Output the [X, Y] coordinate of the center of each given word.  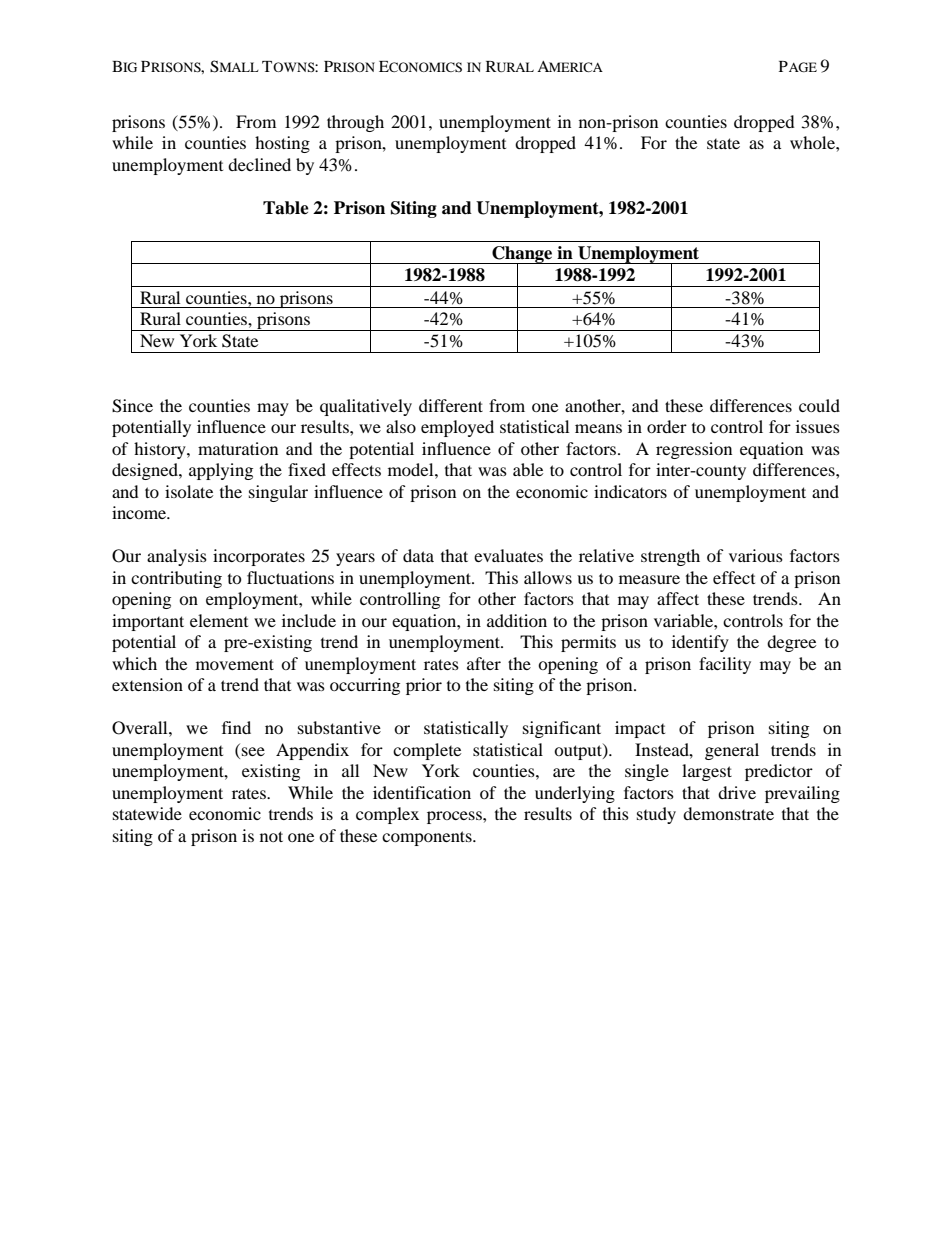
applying [221, 471]
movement [235, 664]
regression [694, 450]
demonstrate [728, 813]
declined [259, 164]
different [451, 405]
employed [457, 428]
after [484, 663]
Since [132, 406]
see [253, 751]
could [819, 405]
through [355, 123]
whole [813, 142]
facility [725, 665]
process [455, 817]
